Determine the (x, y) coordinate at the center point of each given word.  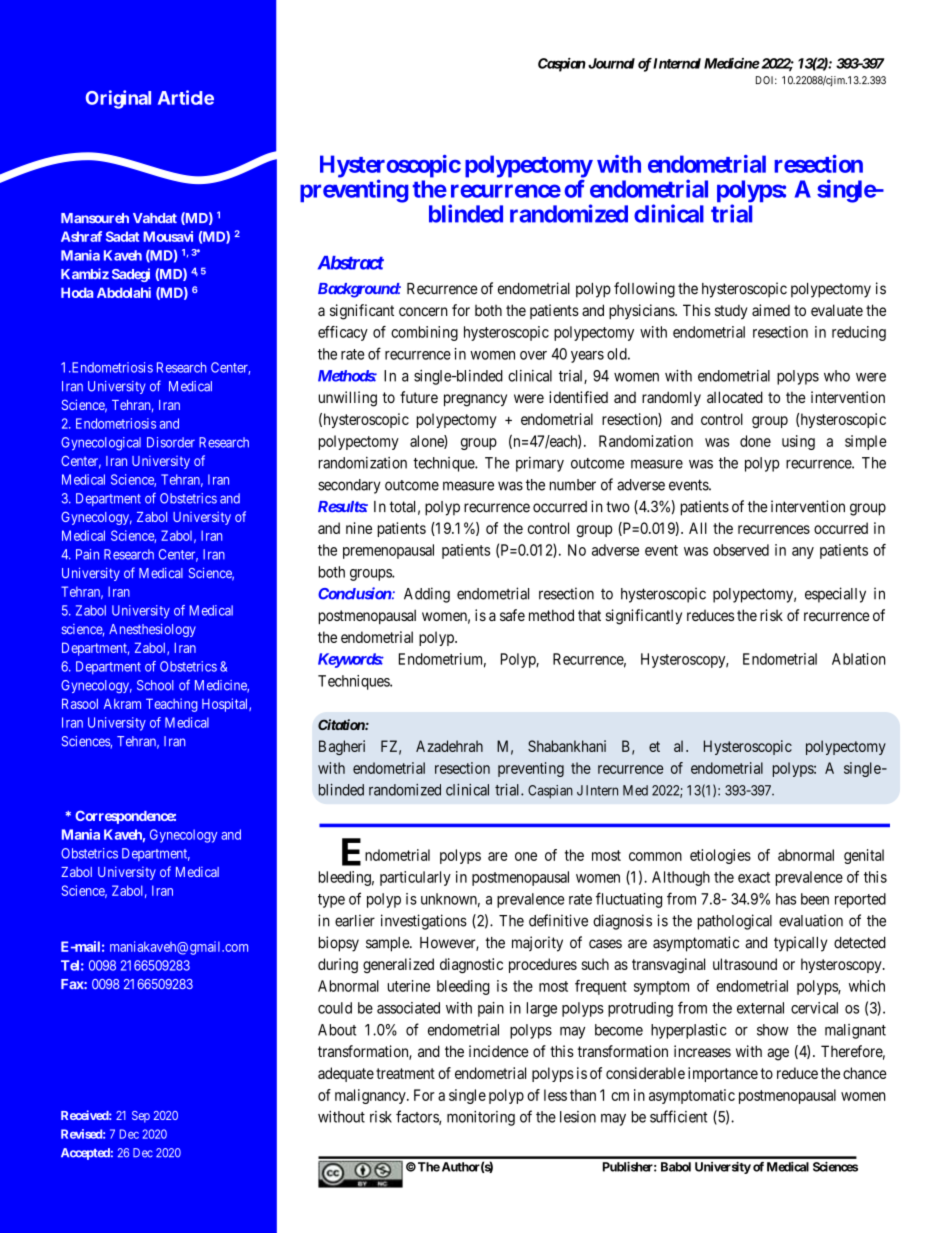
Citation (342, 724)
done (755, 441)
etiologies (720, 856)
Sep (141, 1117)
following (644, 290)
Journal (611, 63)
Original (118, 99)
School (155, 685)
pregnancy (475, 400)
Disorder (171, 442)
